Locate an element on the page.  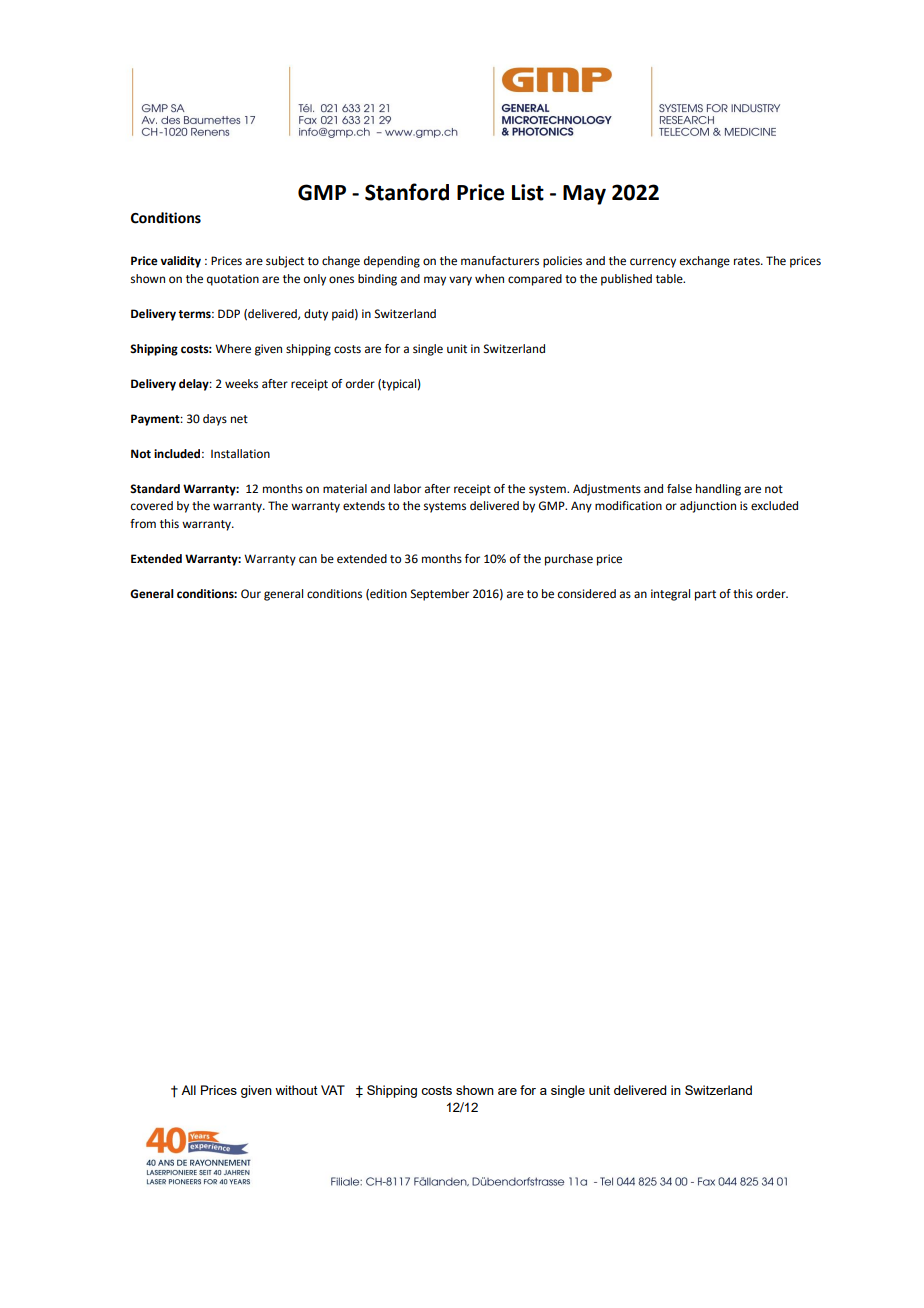
handling is located at coordinates (718, 490).
